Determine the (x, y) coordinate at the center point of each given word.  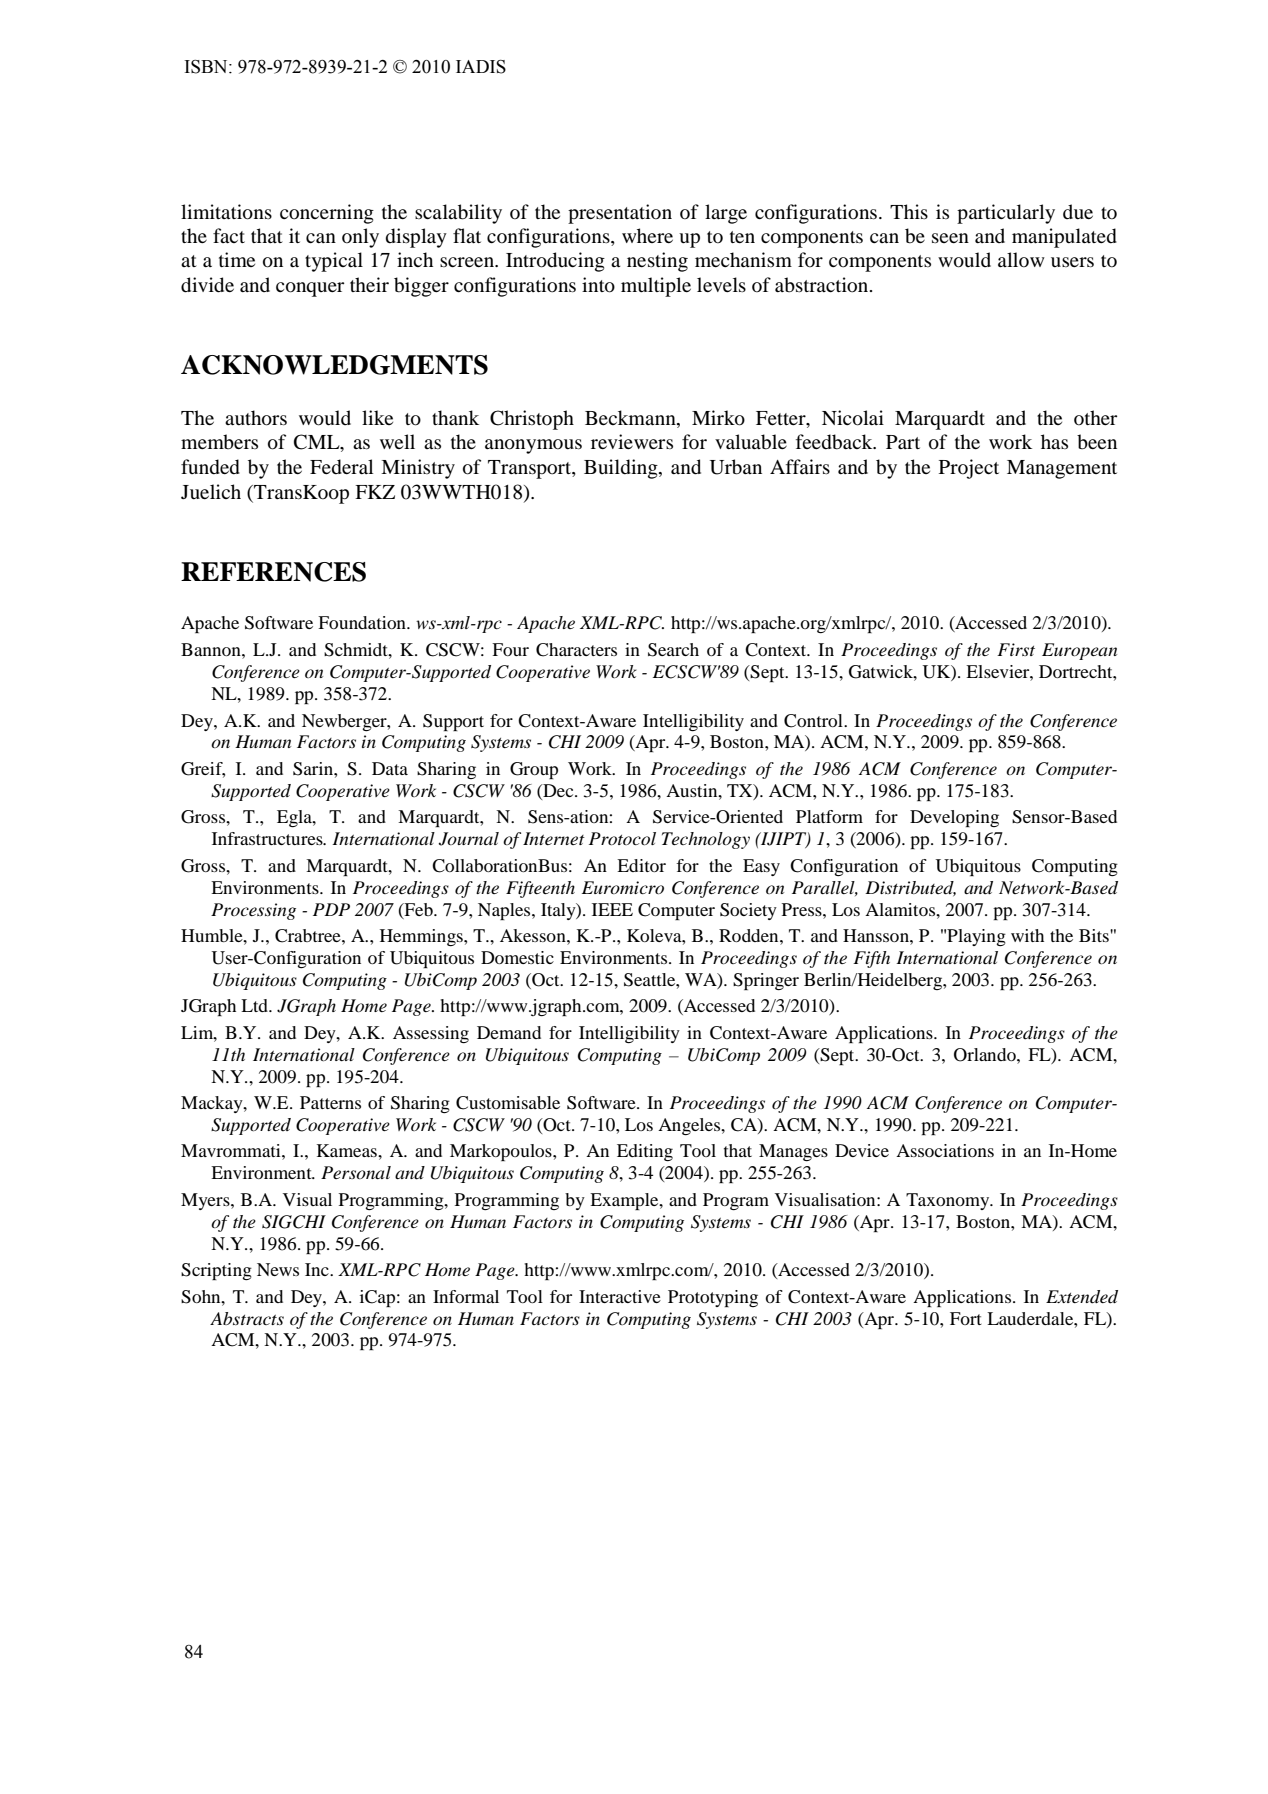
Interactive (620, 1296)
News (278, 1269)
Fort (966, 1318)
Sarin (314, 769)
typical (334, 262)
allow (1021, 259)
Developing (954, 818)
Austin (693, 790)
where (647, 235)
